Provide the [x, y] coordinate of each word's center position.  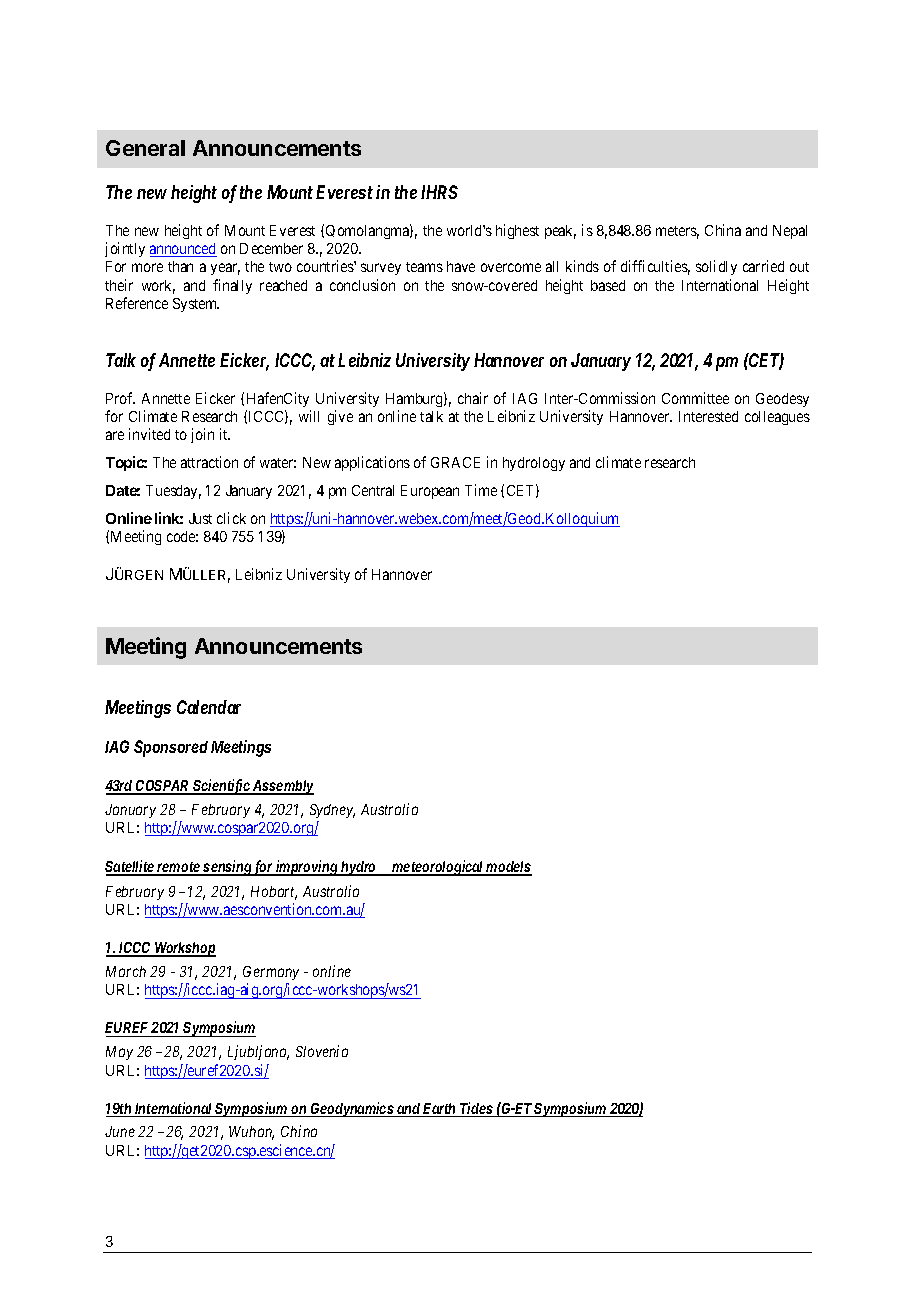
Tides [476, 1109]
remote [179, 868]
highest [517, 231]
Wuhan [251, 1133]
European [430, 492]
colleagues [777, 418]
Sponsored [171, 748]
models [508, 868]
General [145, 148]
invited [149, 434]
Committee [695, 398]
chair [473, 398]
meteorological [437, 868]
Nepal [790, 232]
